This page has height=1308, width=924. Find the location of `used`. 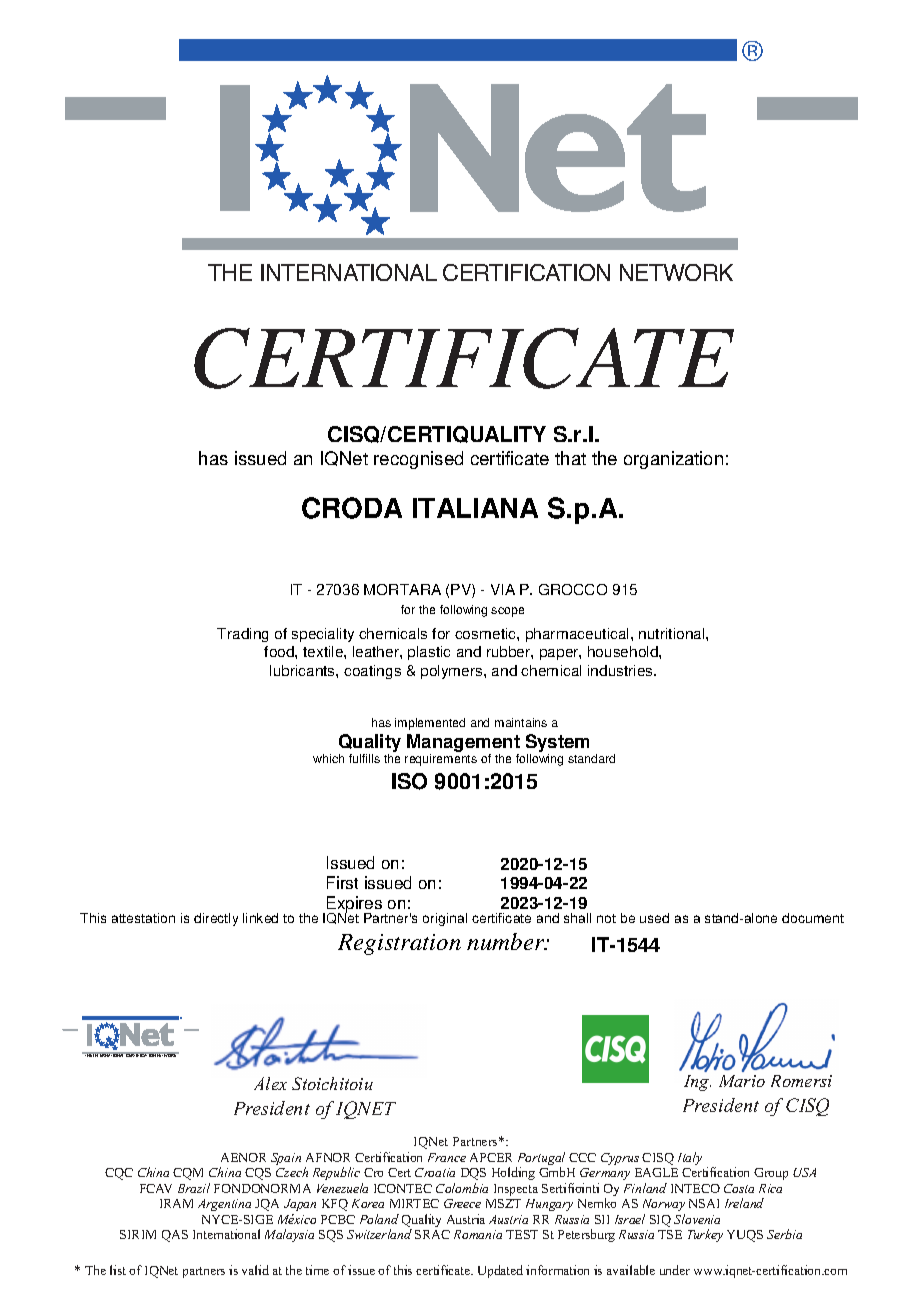

used is located at coordinates (654, 918).
